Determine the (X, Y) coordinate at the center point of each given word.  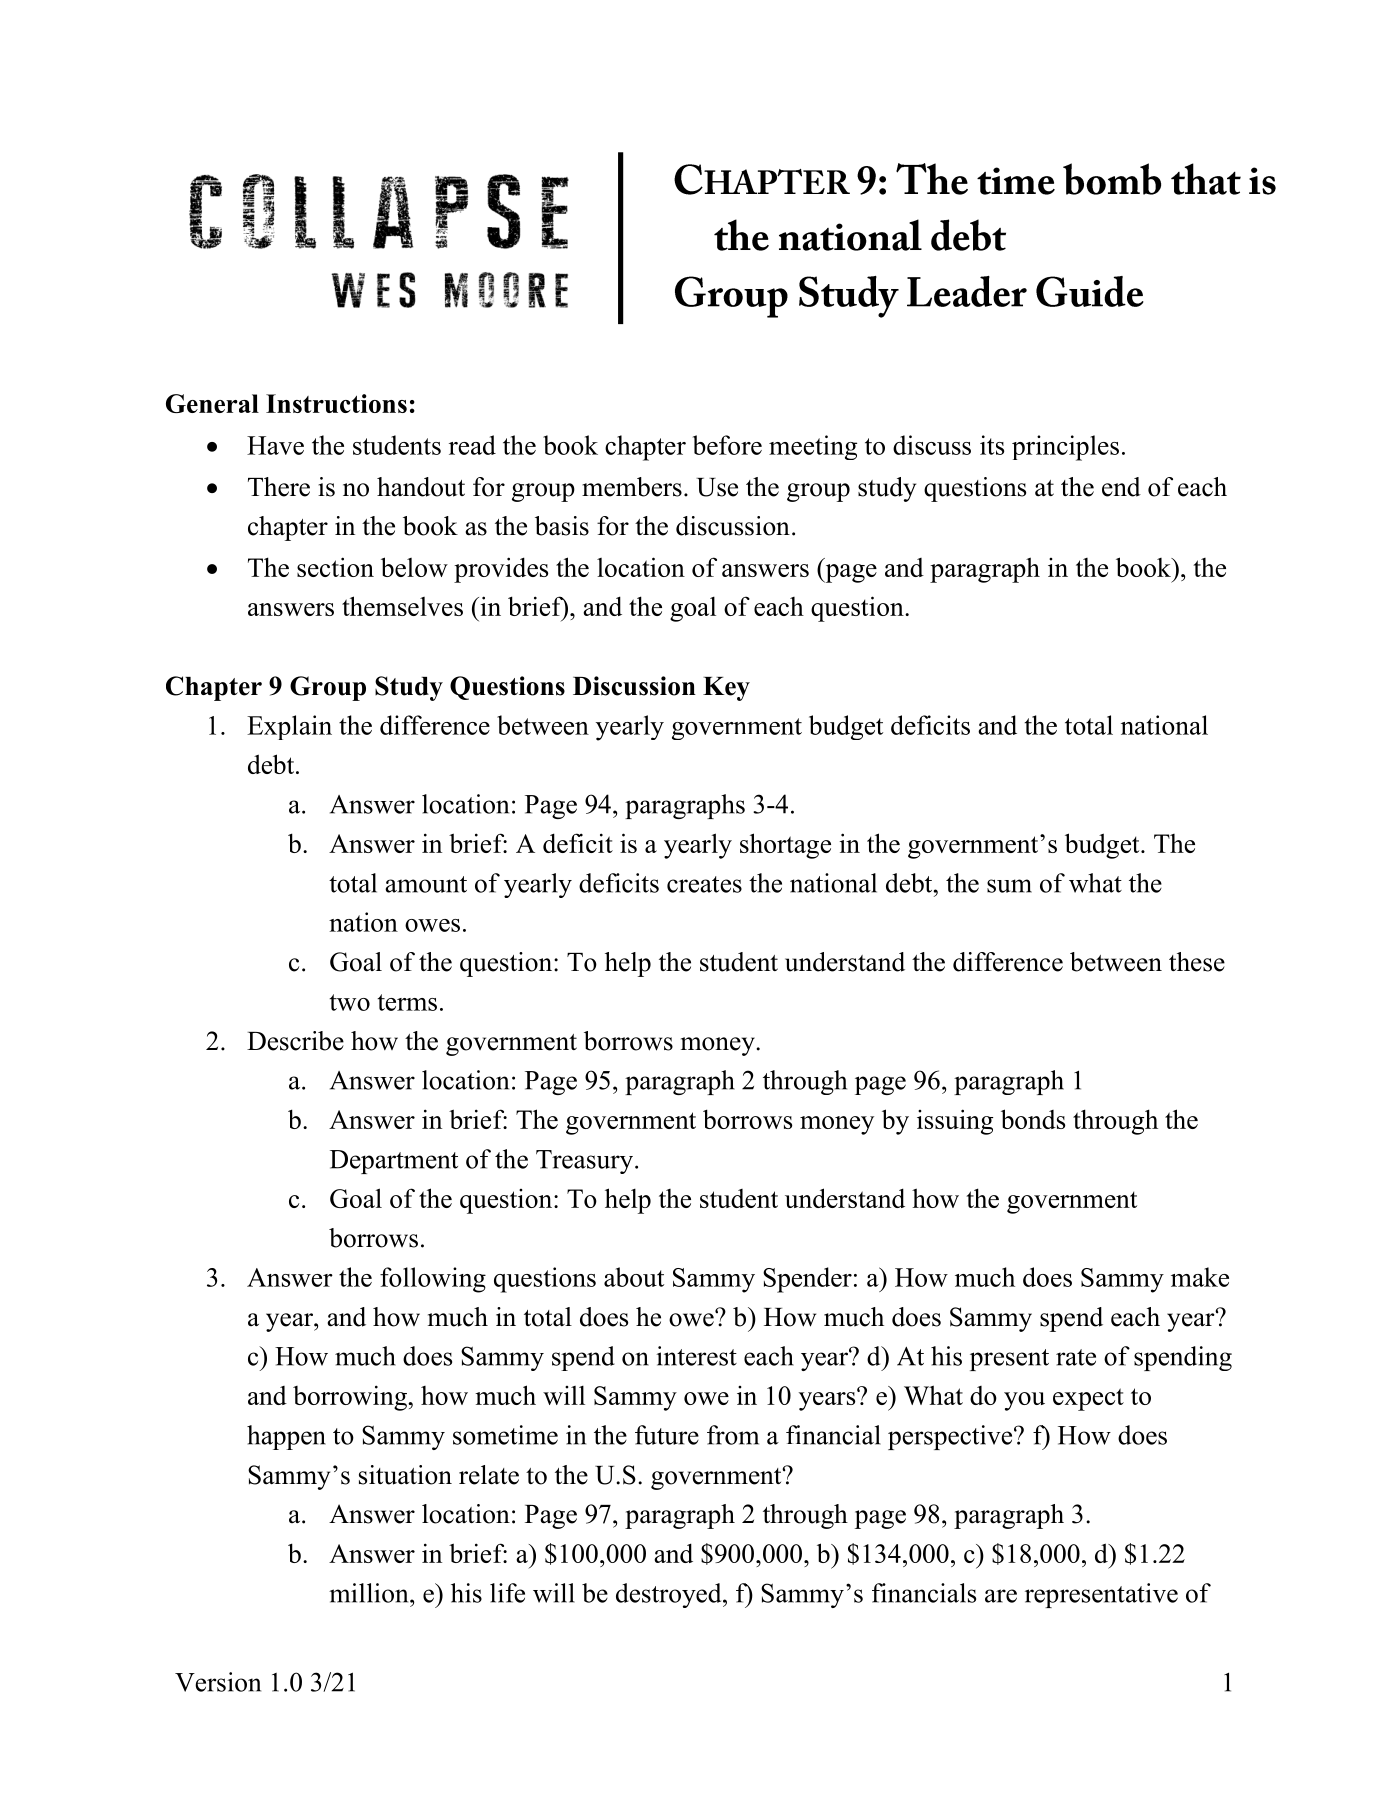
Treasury (584, 1162)
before (727, 445)
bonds (1033, 1119)
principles (1065, 448)
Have (275, 445)
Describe (295, 1041)
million (370, 1593)
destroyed (670, 1595)
